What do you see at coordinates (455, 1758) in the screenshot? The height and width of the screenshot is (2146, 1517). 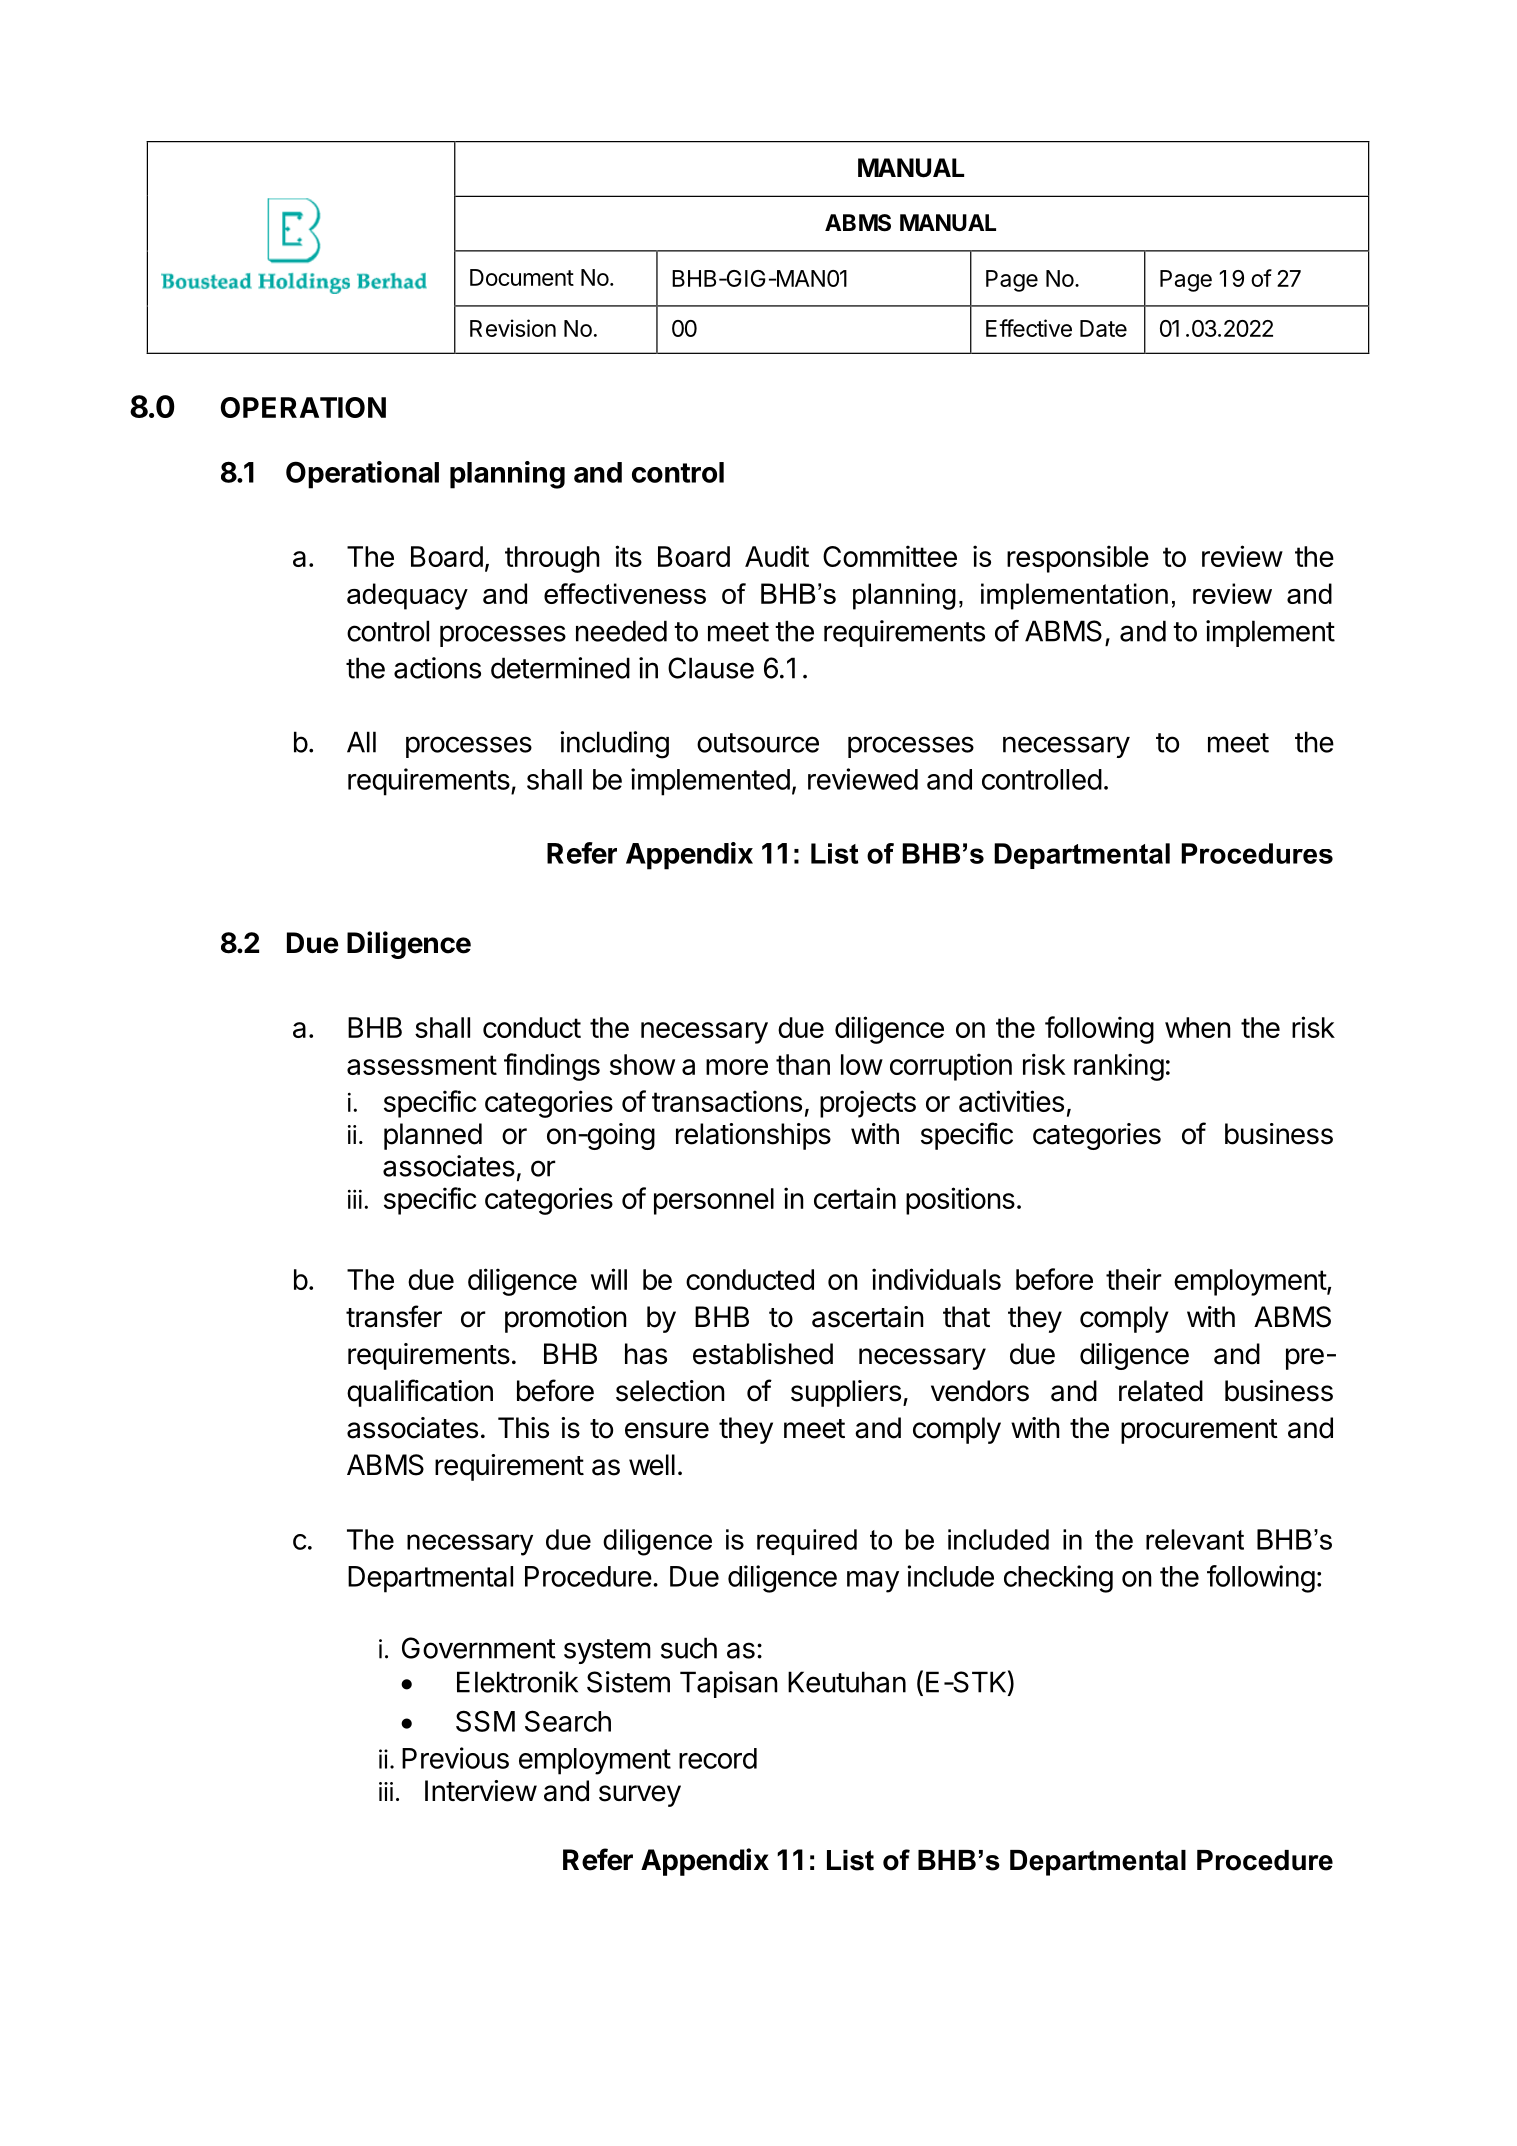 I see `Previous` at bounding box center [455, 1758].
